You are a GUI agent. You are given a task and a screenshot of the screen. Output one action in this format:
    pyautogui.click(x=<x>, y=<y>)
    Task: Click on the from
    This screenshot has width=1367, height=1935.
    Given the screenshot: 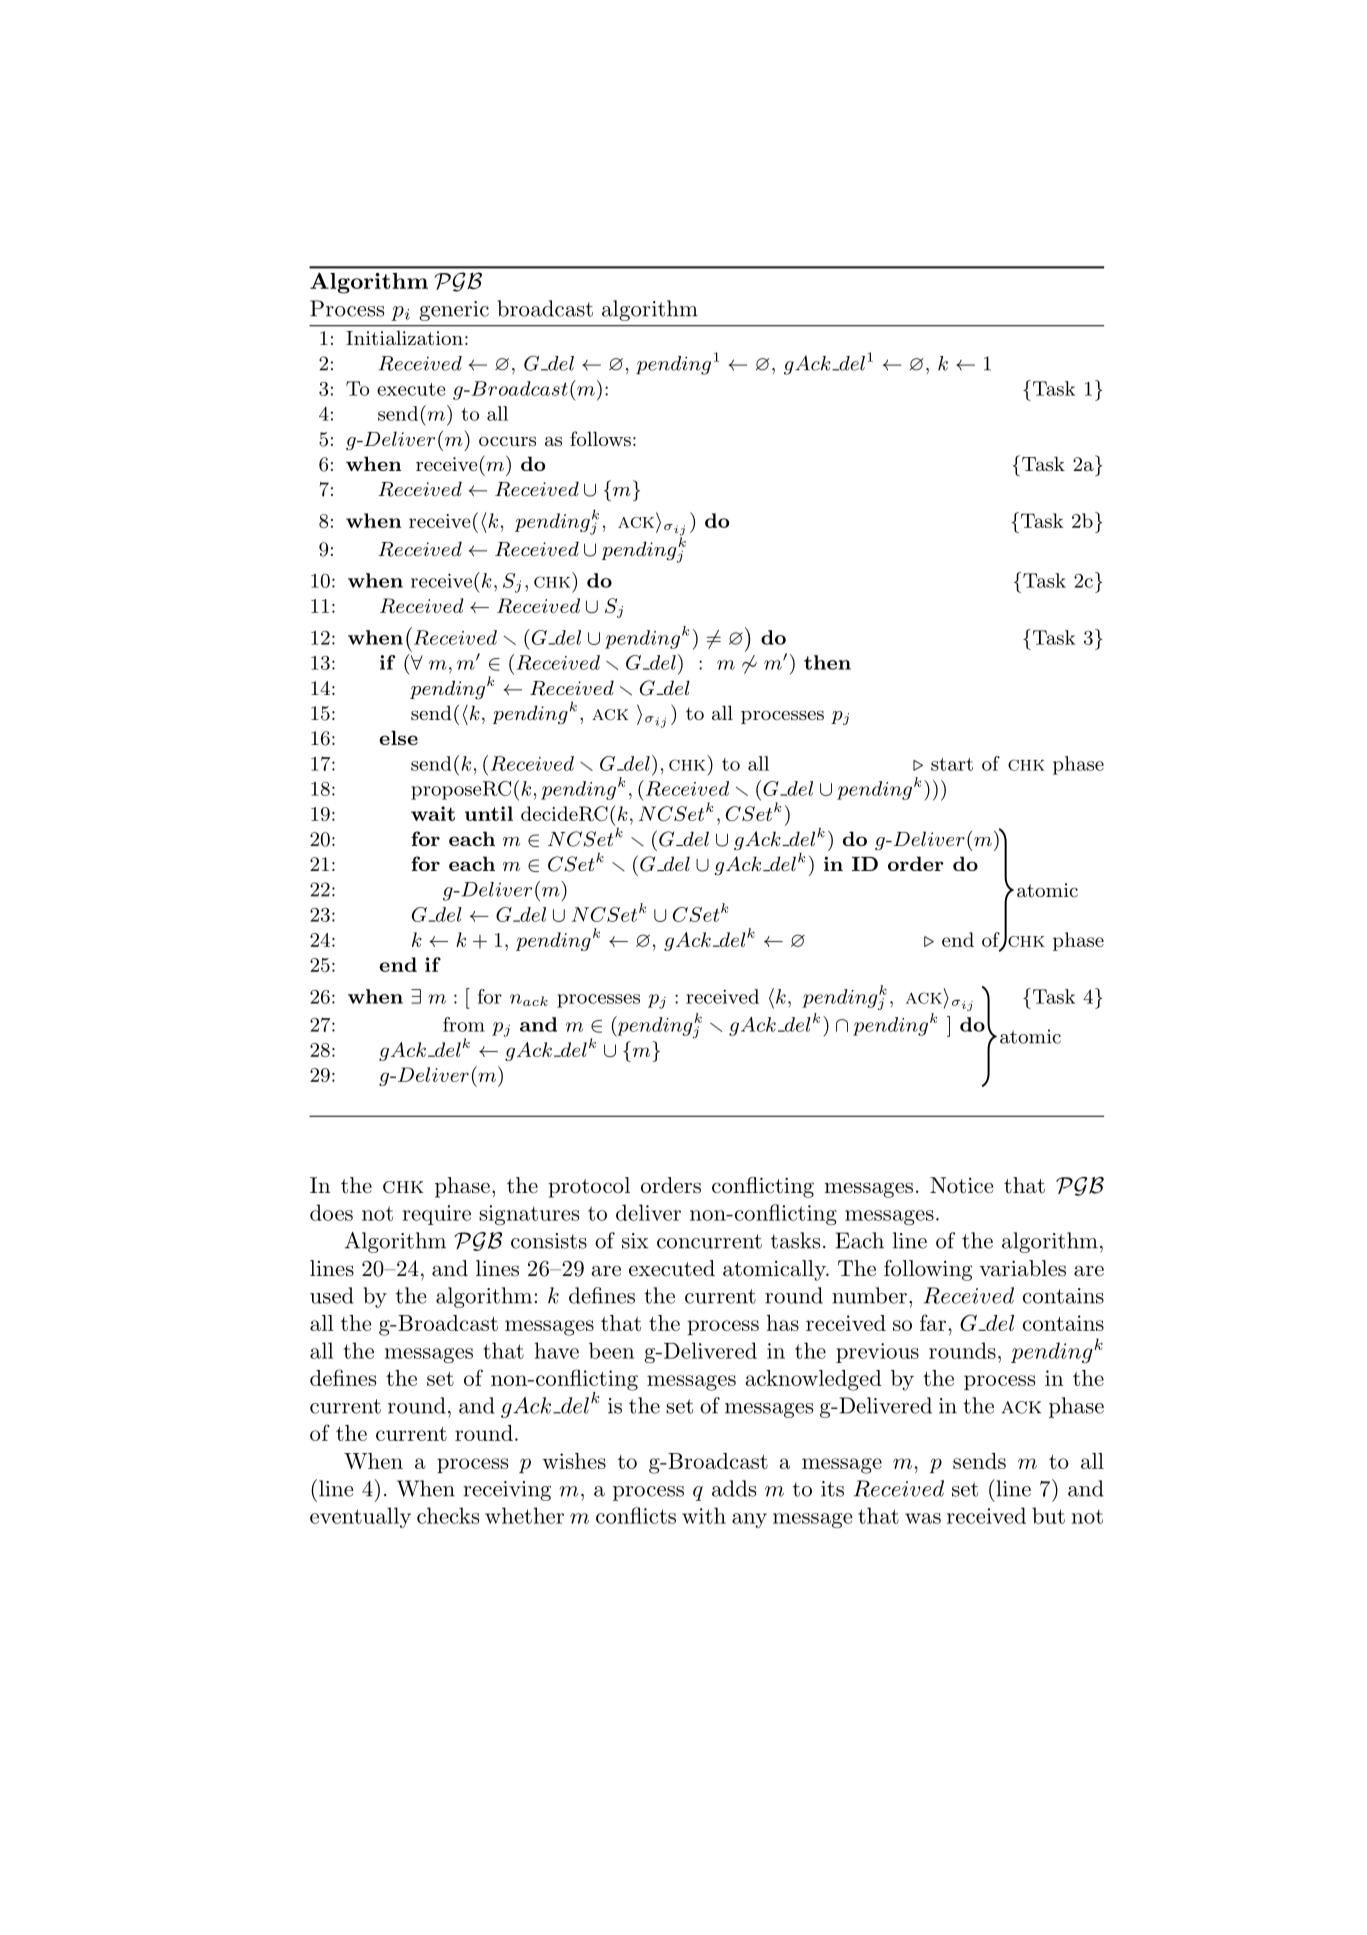 What is the action you would take?
    pyautogui.click(x=464, y=1024)
